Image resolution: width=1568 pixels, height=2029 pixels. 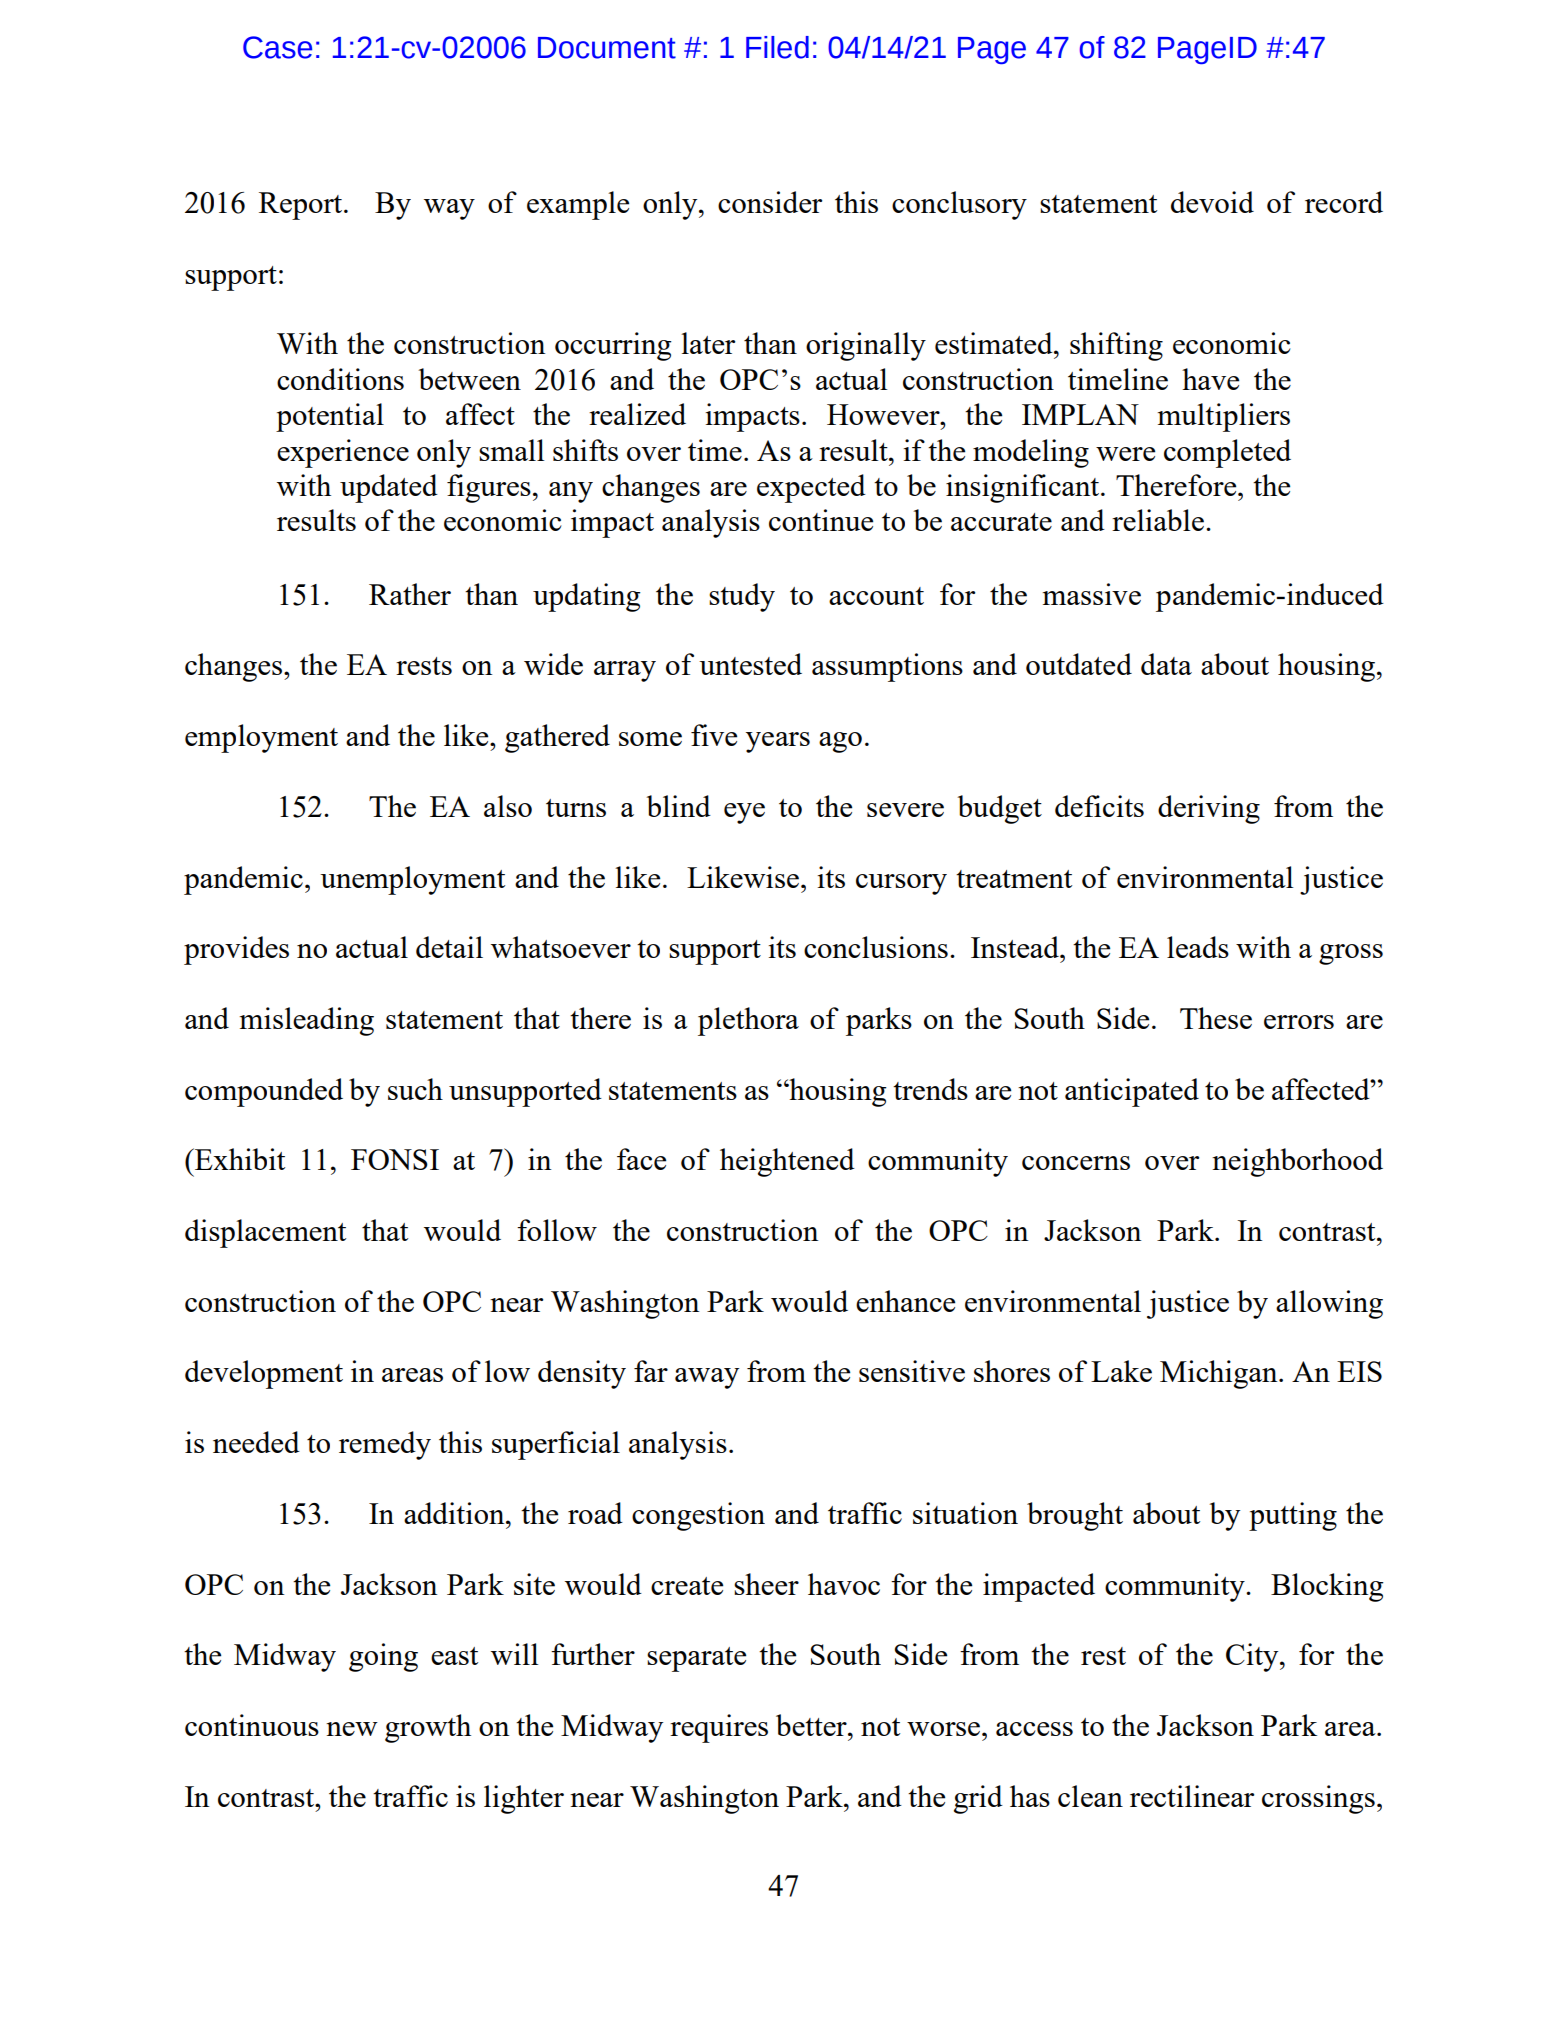 What do you see at coordinates (1166, 664) in the page?
I see `data` at bounding box center [1166, 664].
